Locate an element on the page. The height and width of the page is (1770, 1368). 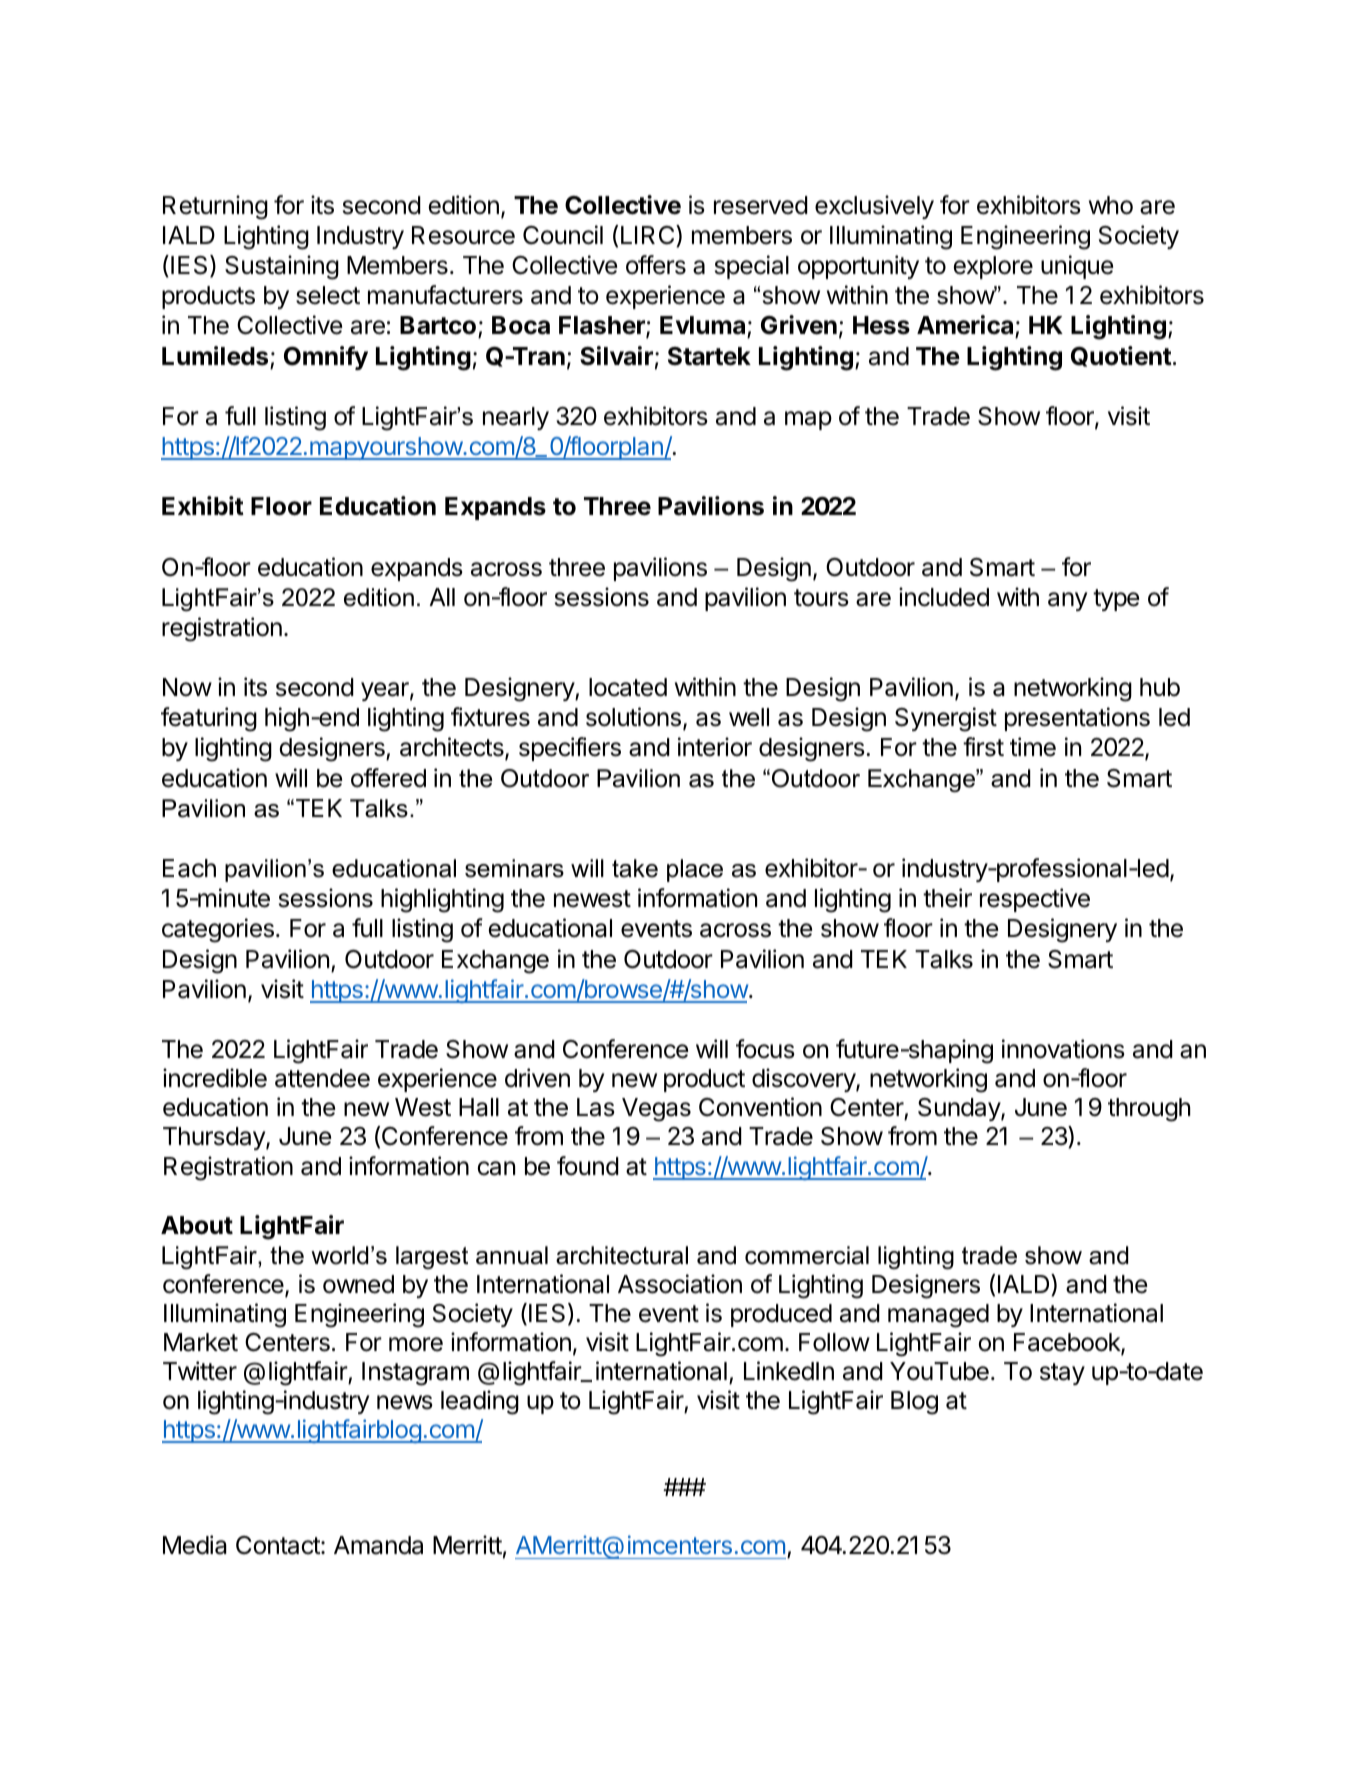
offers is located at coordinates (656, 265).
